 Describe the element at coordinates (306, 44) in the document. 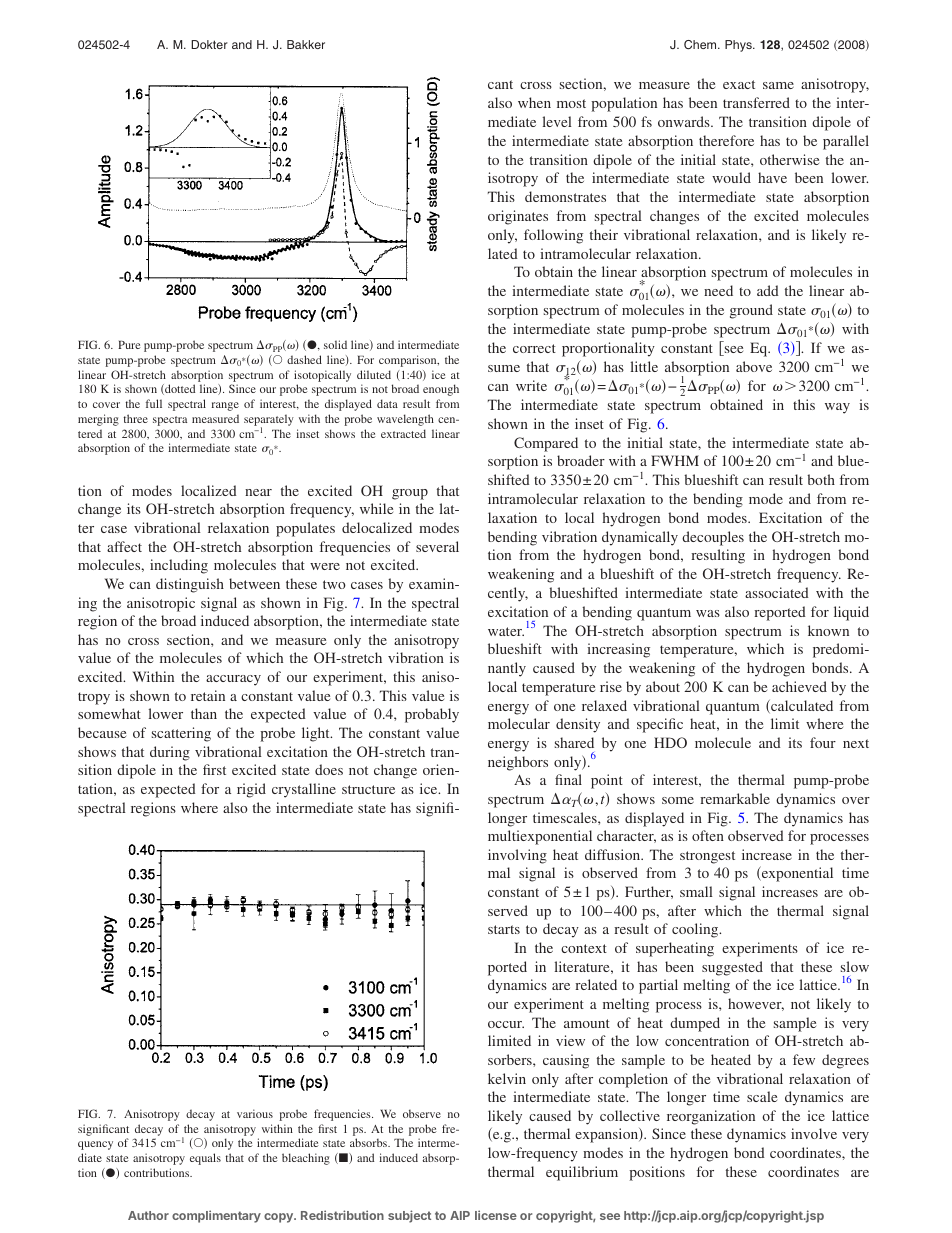

I see `Bakker` at that location.
